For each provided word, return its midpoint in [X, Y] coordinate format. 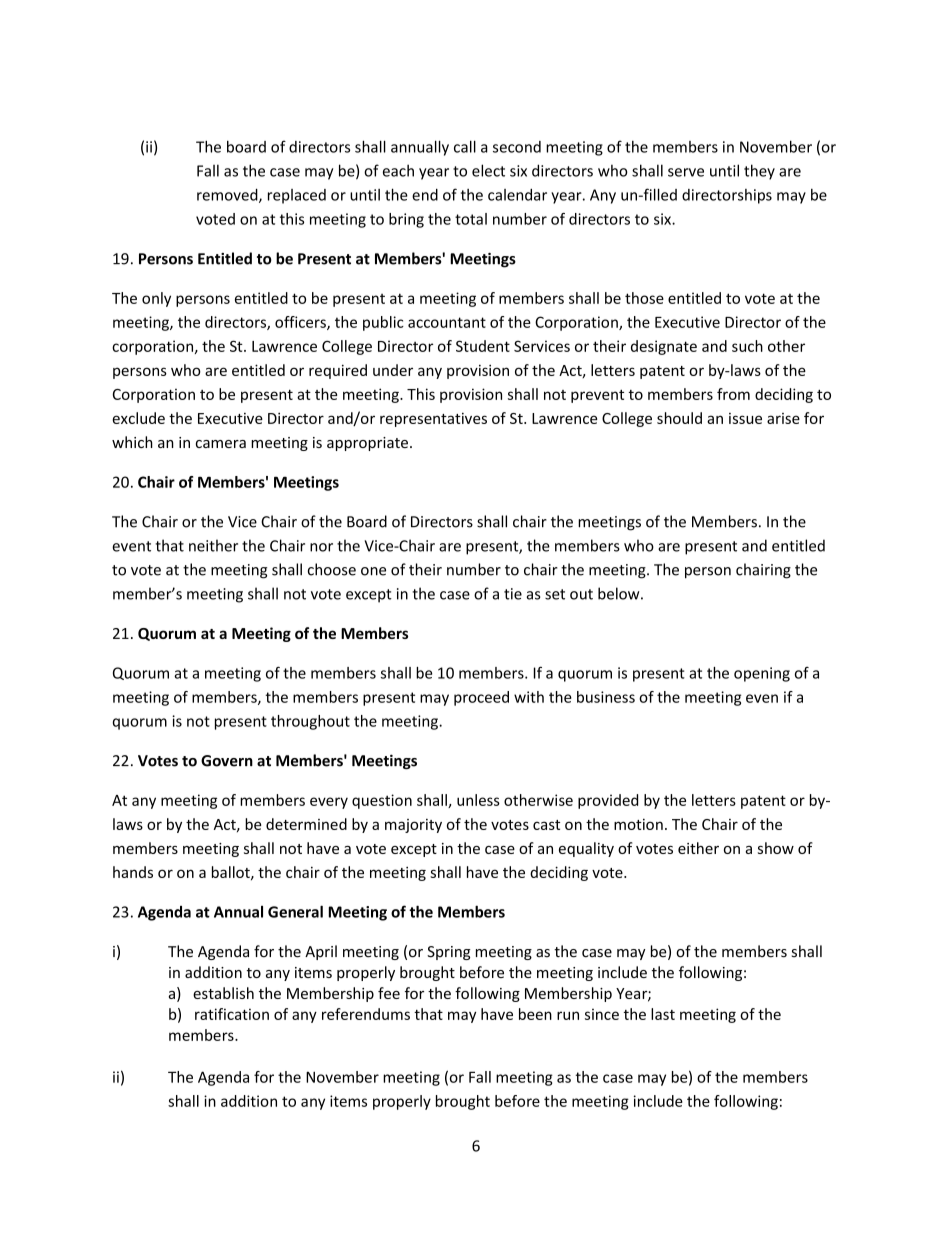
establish [223, 993]
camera [221, 444]
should [679, 418]
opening [762, 674]
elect [488, 170]
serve [686, 172]
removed [228, 196]
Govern [227, 761]
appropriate [367, 444]
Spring [449, 953]
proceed [481, 698]
